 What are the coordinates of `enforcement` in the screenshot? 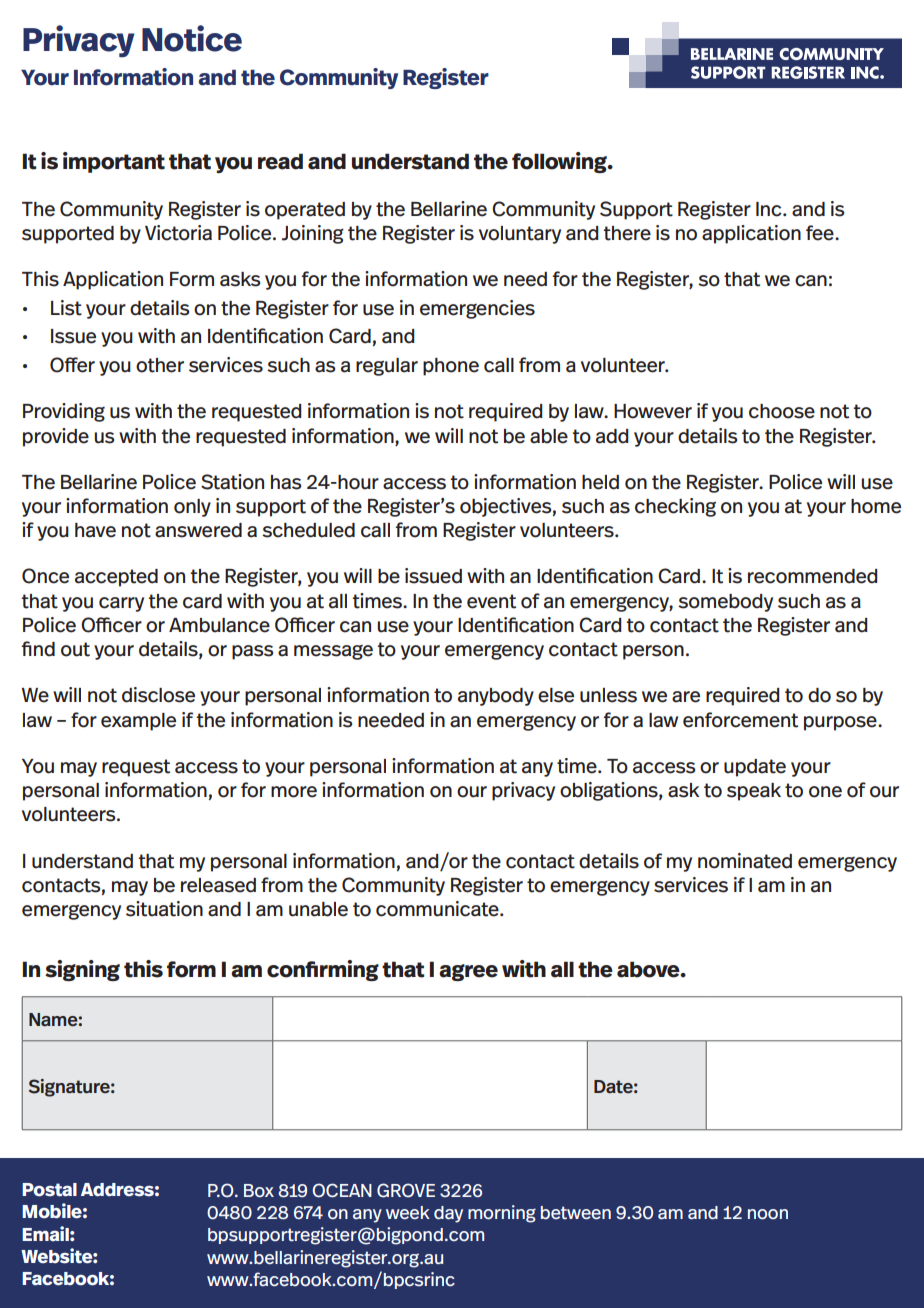 It's located at (740, 720).
